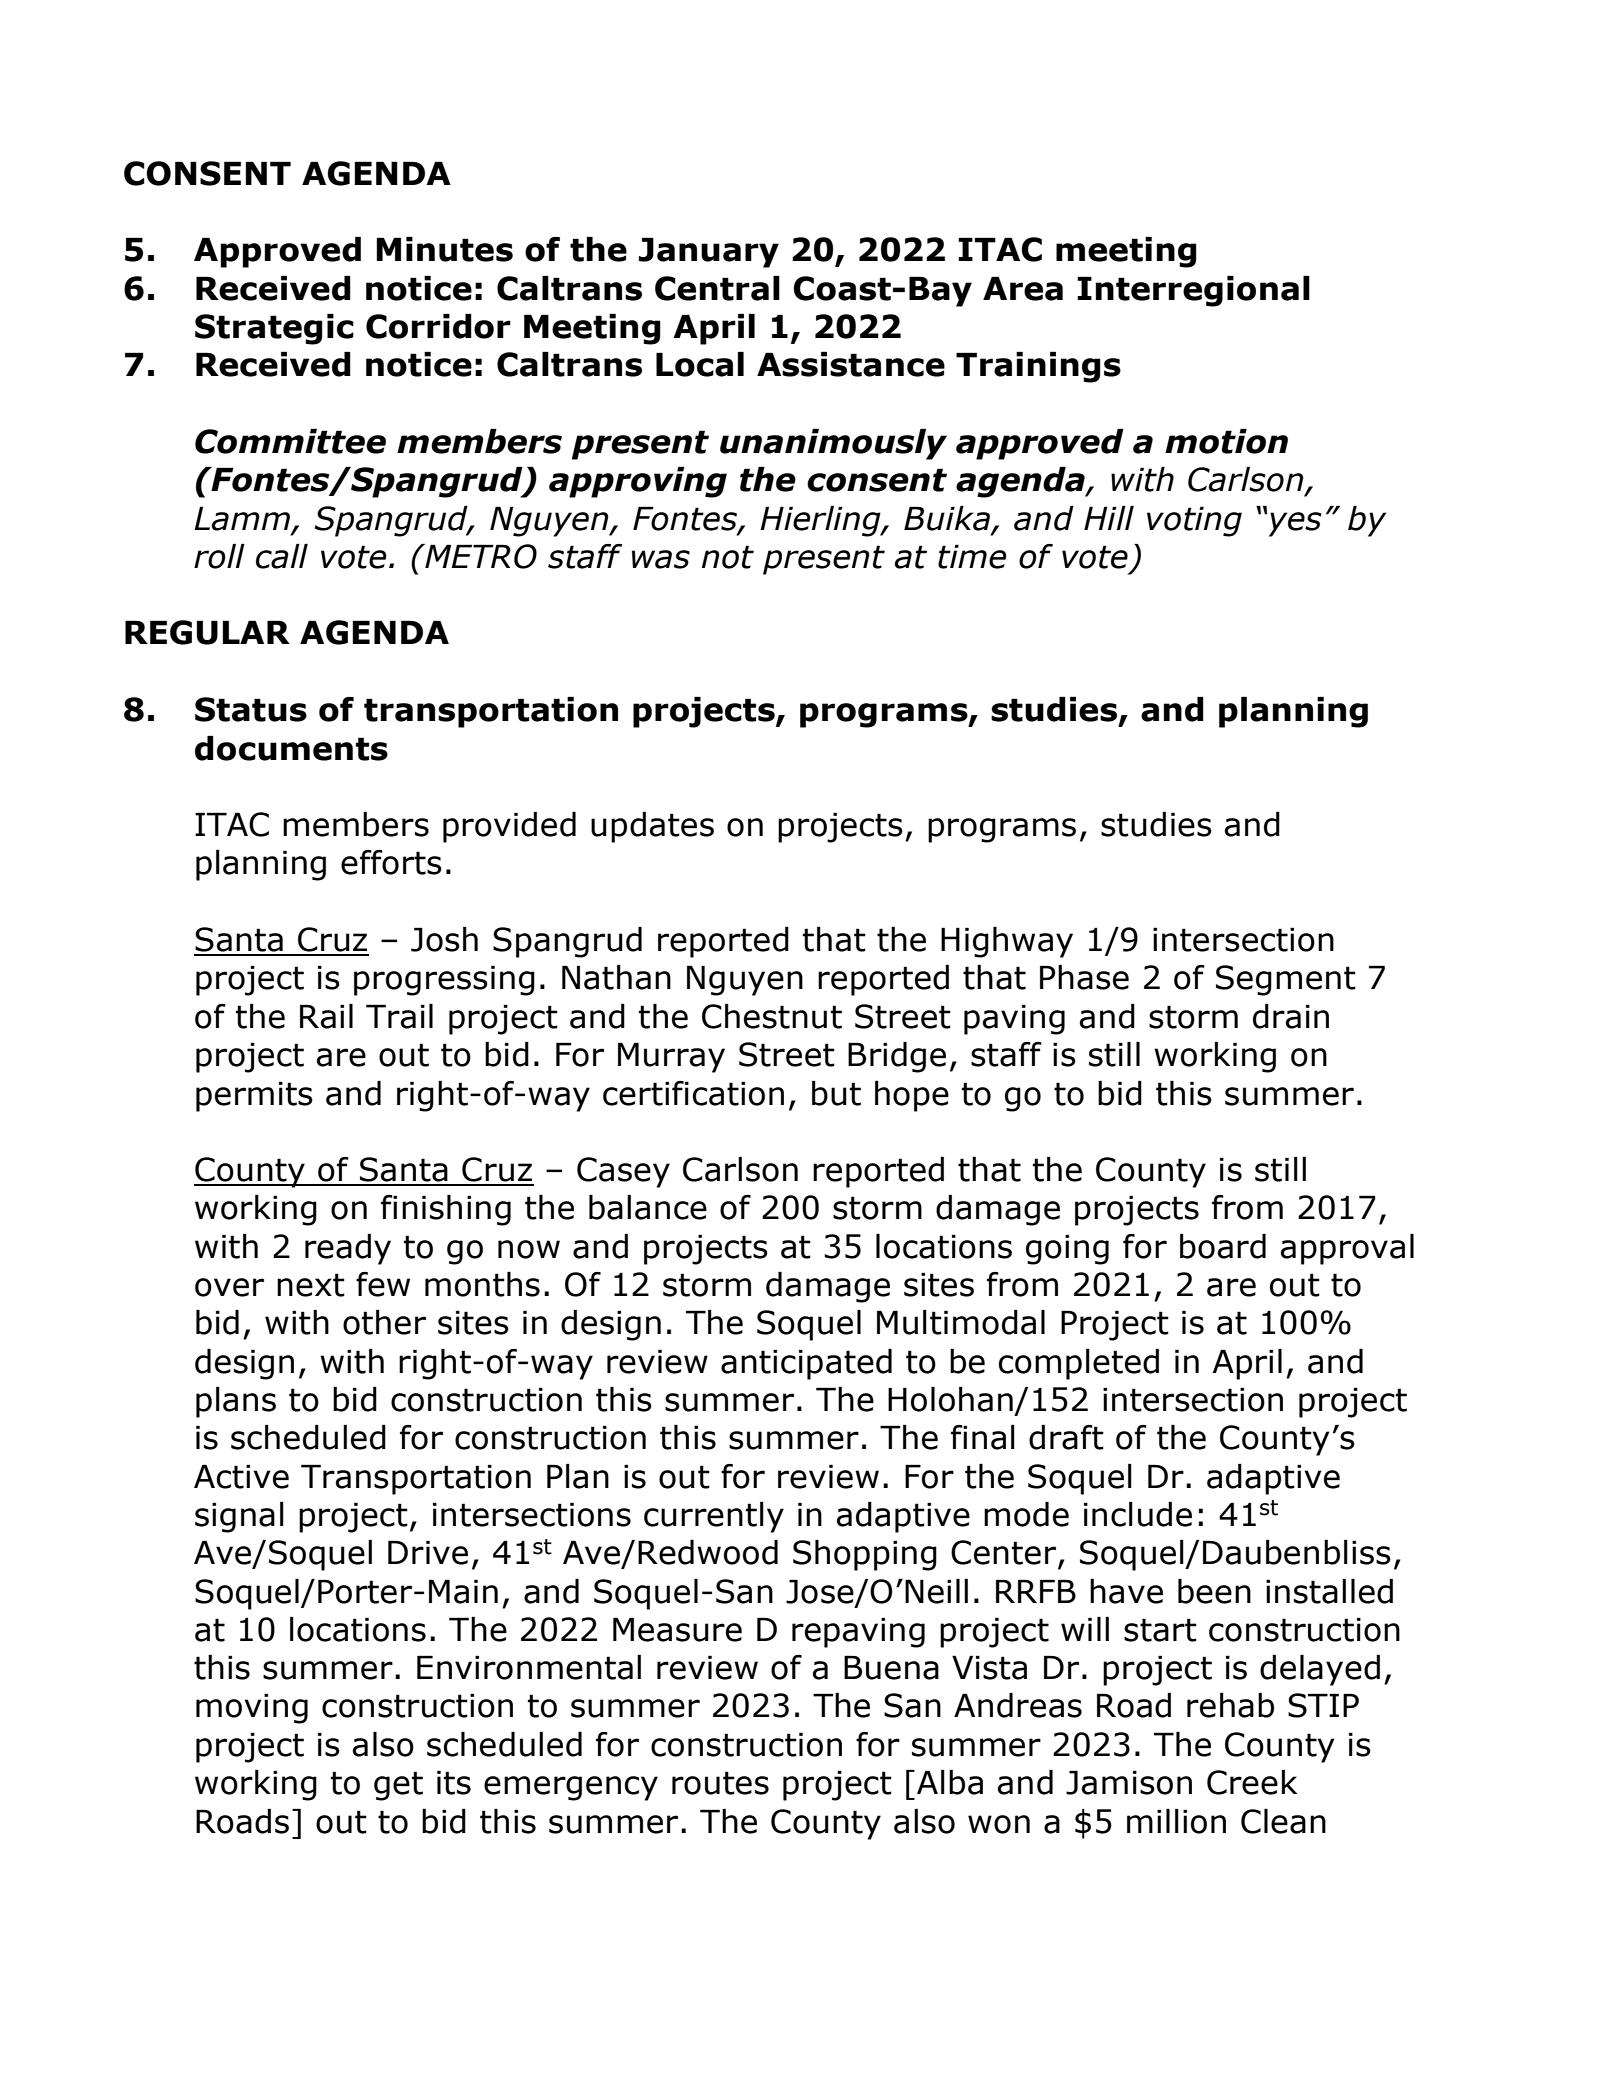 This document has height=2081, width=1608. I want to click on call, so click(282, 556).
